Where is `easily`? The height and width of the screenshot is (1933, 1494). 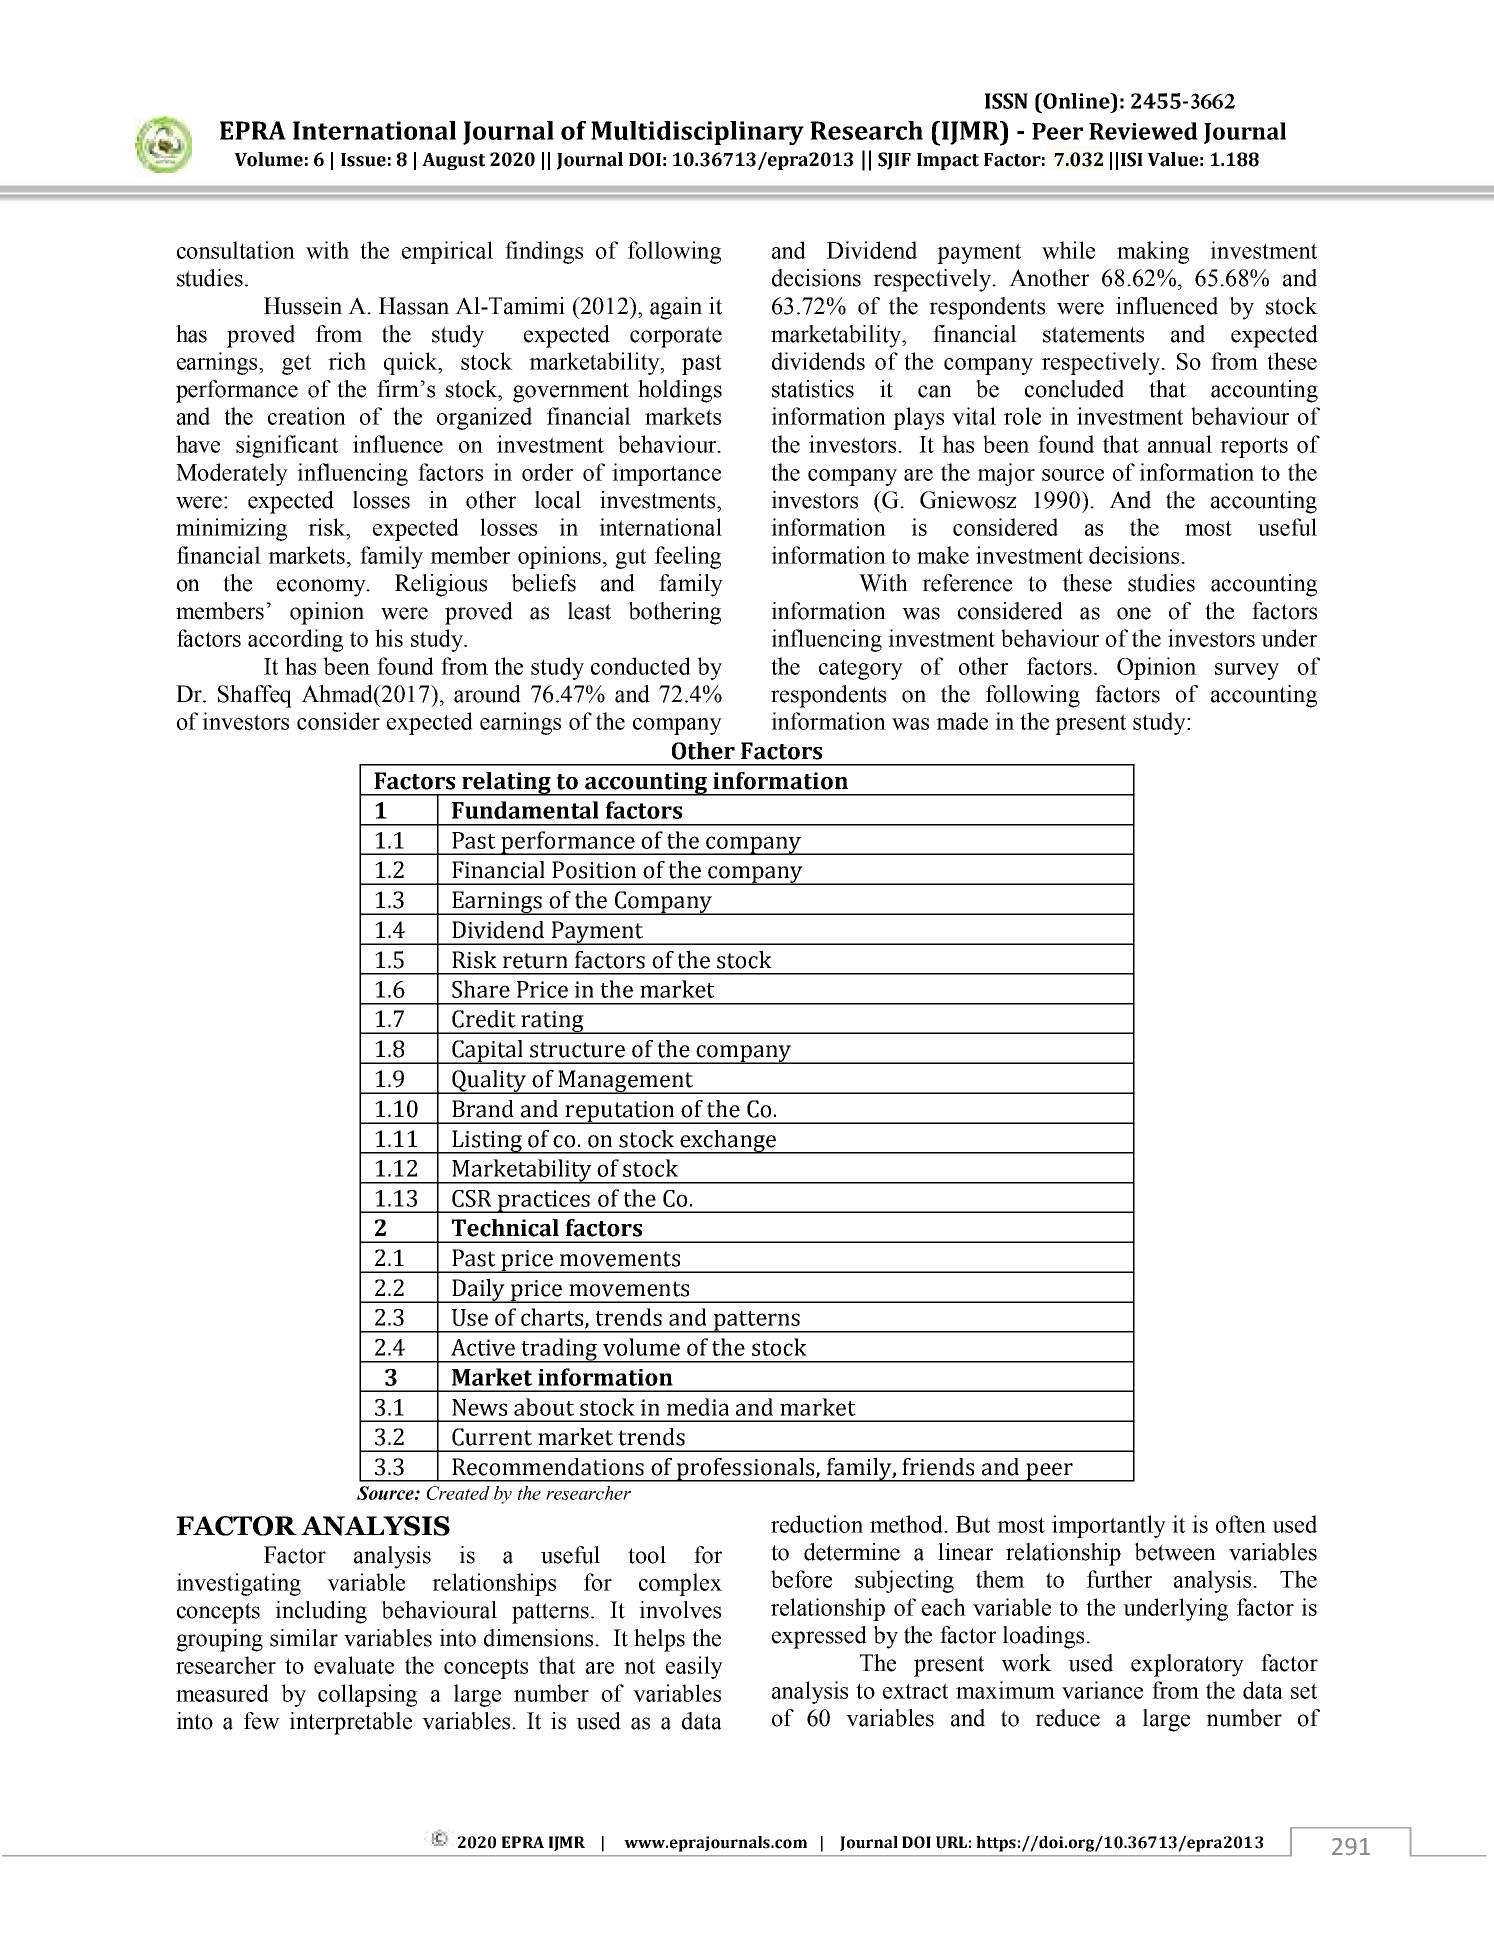 easily is located at coordinates (694, 1667).
